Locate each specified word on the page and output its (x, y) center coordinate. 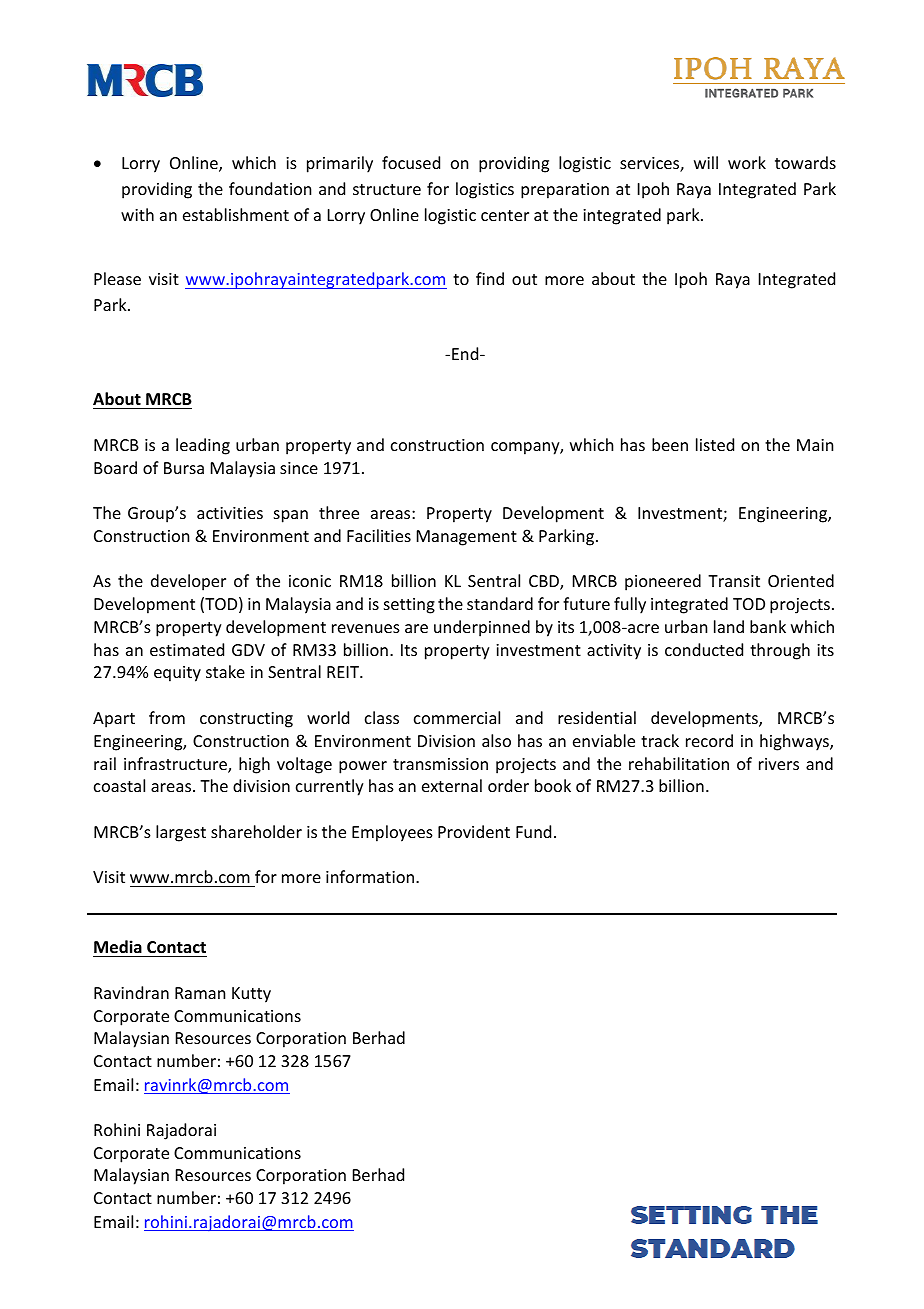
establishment (236, 214)
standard (500, 603)
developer (188, 582)
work (747, 162)
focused (411, 162)
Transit (734, 581)
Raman (200, 993)
